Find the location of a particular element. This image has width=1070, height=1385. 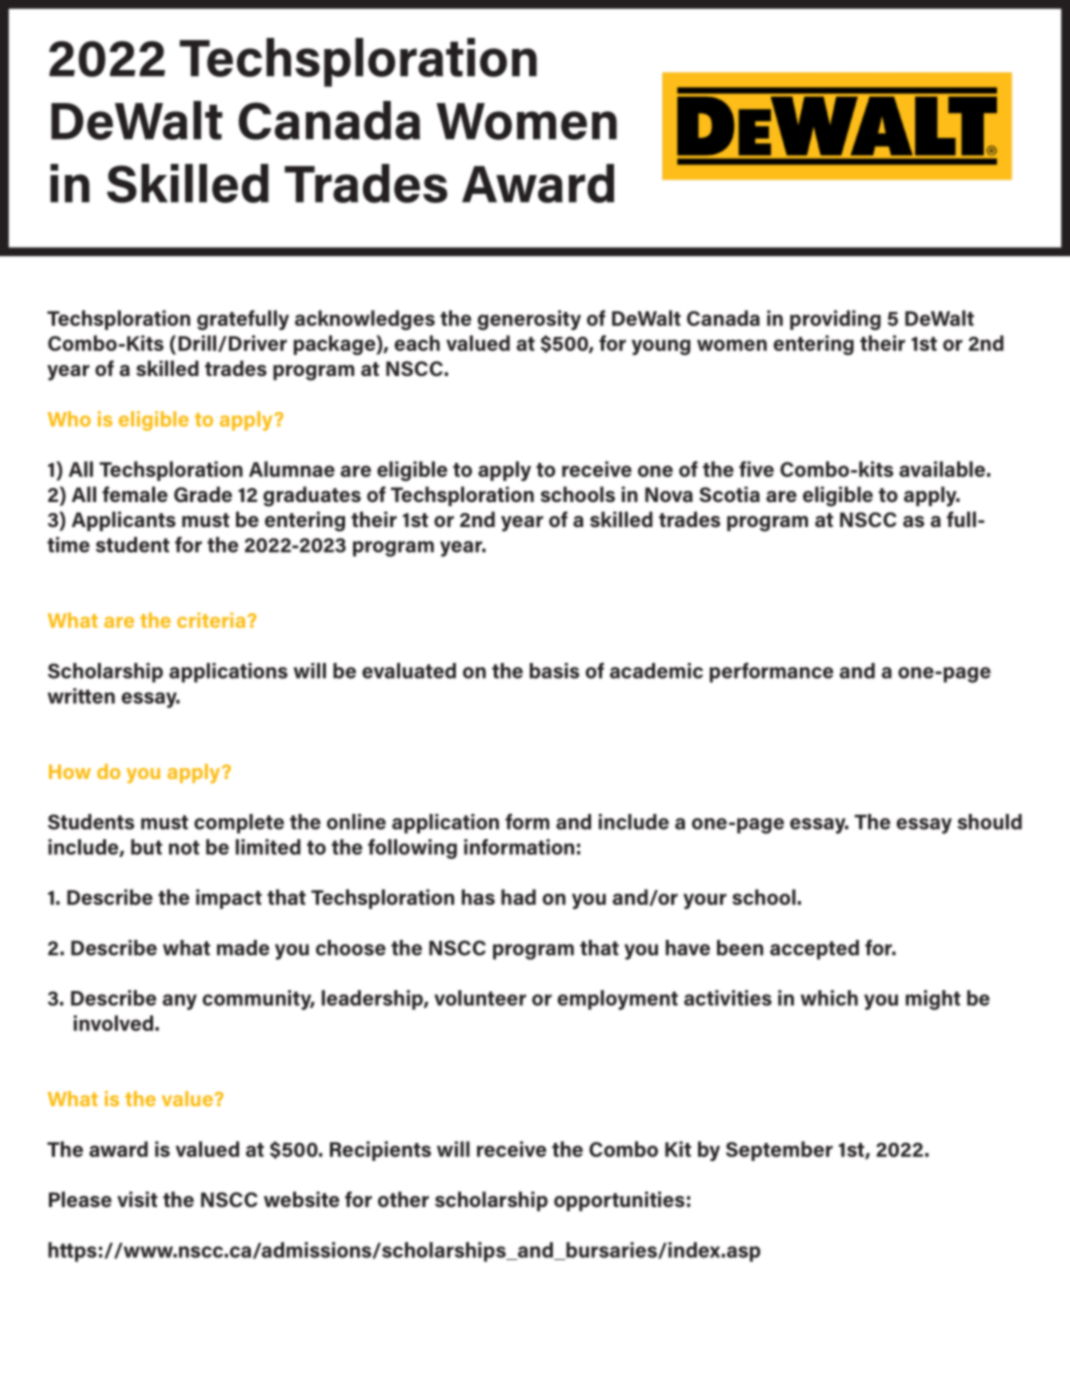

visit is located at coordinates (137, 1199).
